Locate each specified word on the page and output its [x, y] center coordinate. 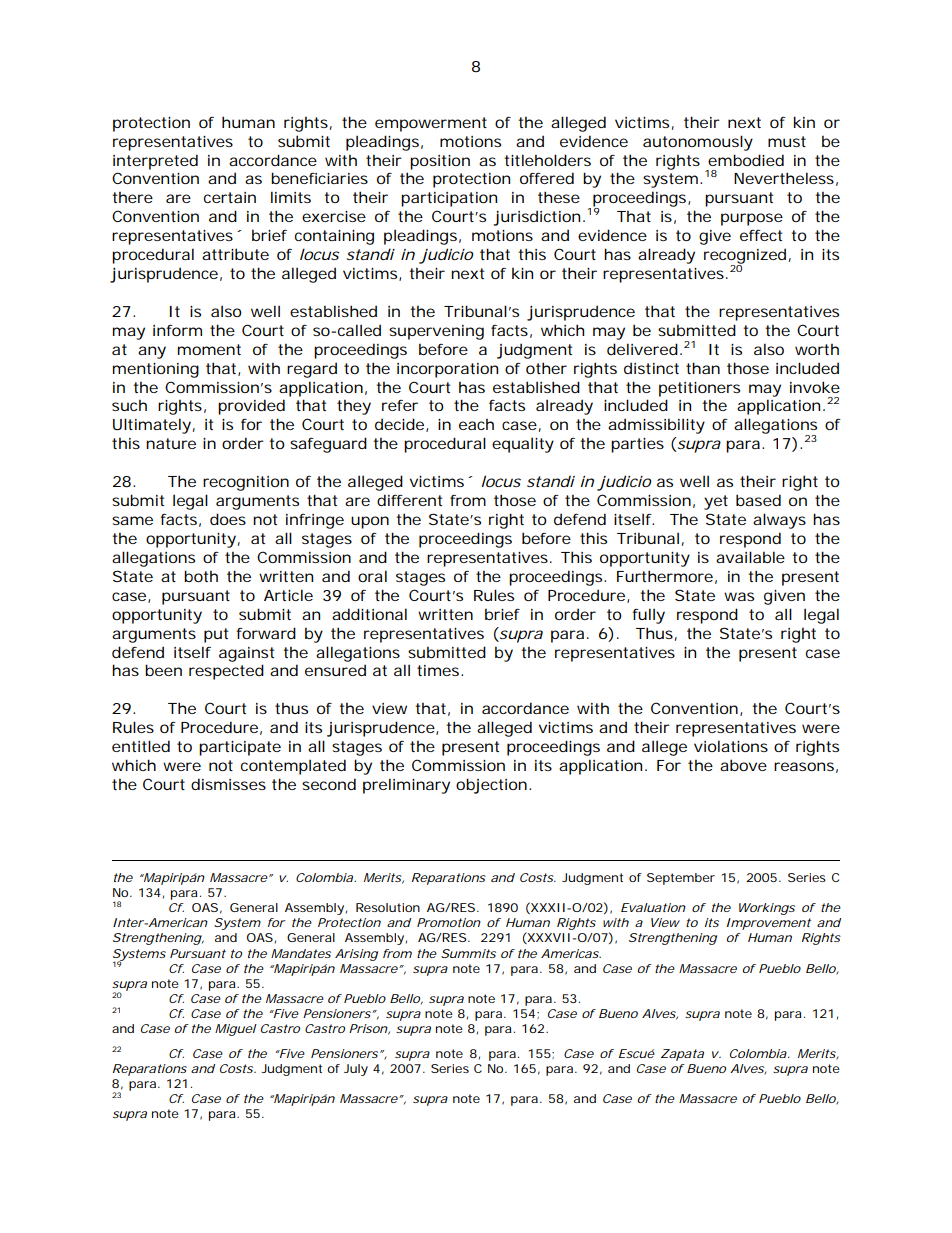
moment [209, 349]
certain [230, 197]
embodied [746, 160]
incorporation [447, 370]
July [356, 1070]
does [228, 519]
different [409, 500]
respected [226, 672]
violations [731, 746]
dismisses [228, 784]
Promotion [449, 922]
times [438, 670]
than [703, 368]
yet [716, 502]
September [681, 879]
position [440, 162]
